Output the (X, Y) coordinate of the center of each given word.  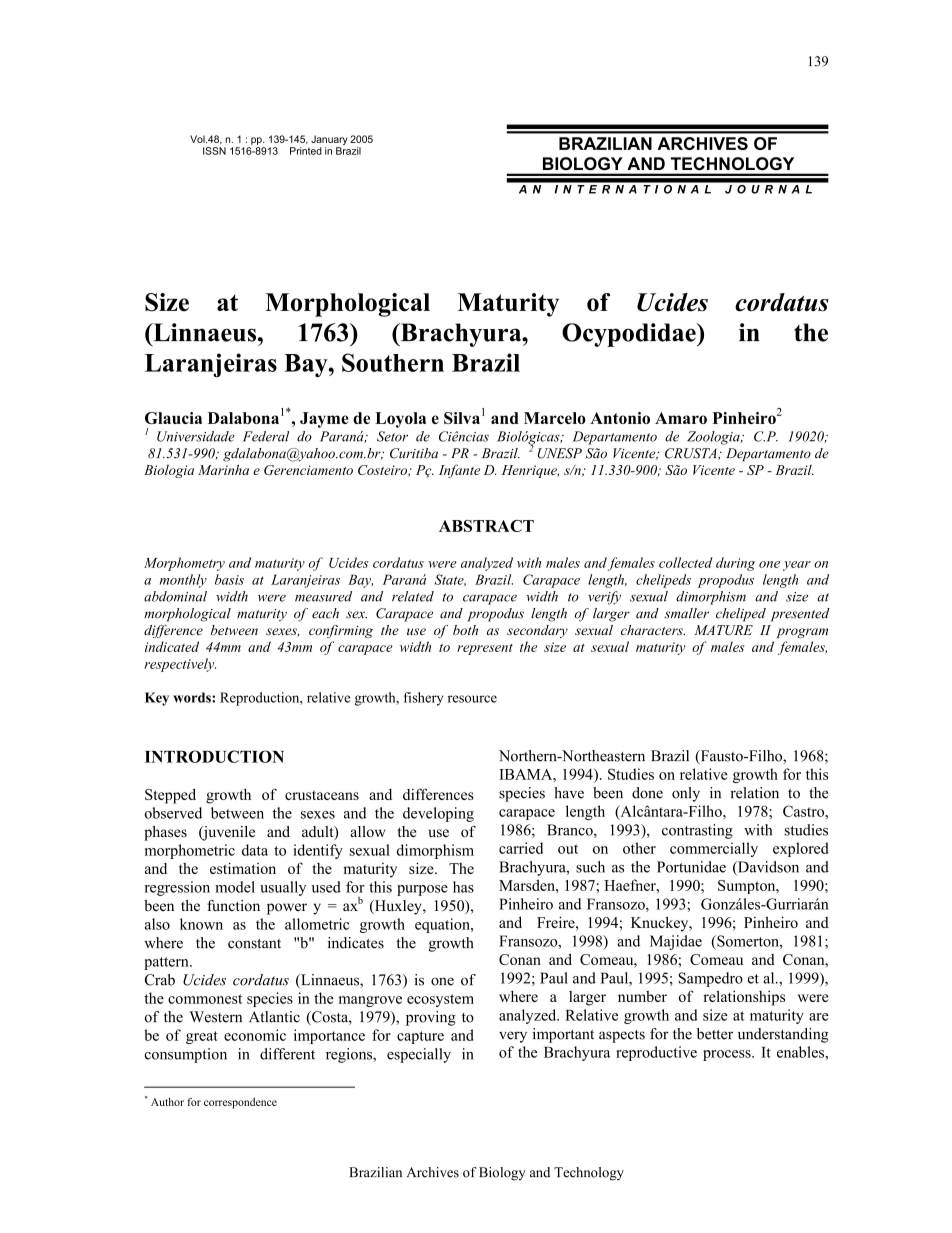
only (686, 794)
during (735, 564)
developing (438, 814)
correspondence (240, 1103)
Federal (266, 436)
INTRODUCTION (214, 756)
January (329, 141)
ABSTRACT (486, 526)
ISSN (214, 151)
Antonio (620, 418)
